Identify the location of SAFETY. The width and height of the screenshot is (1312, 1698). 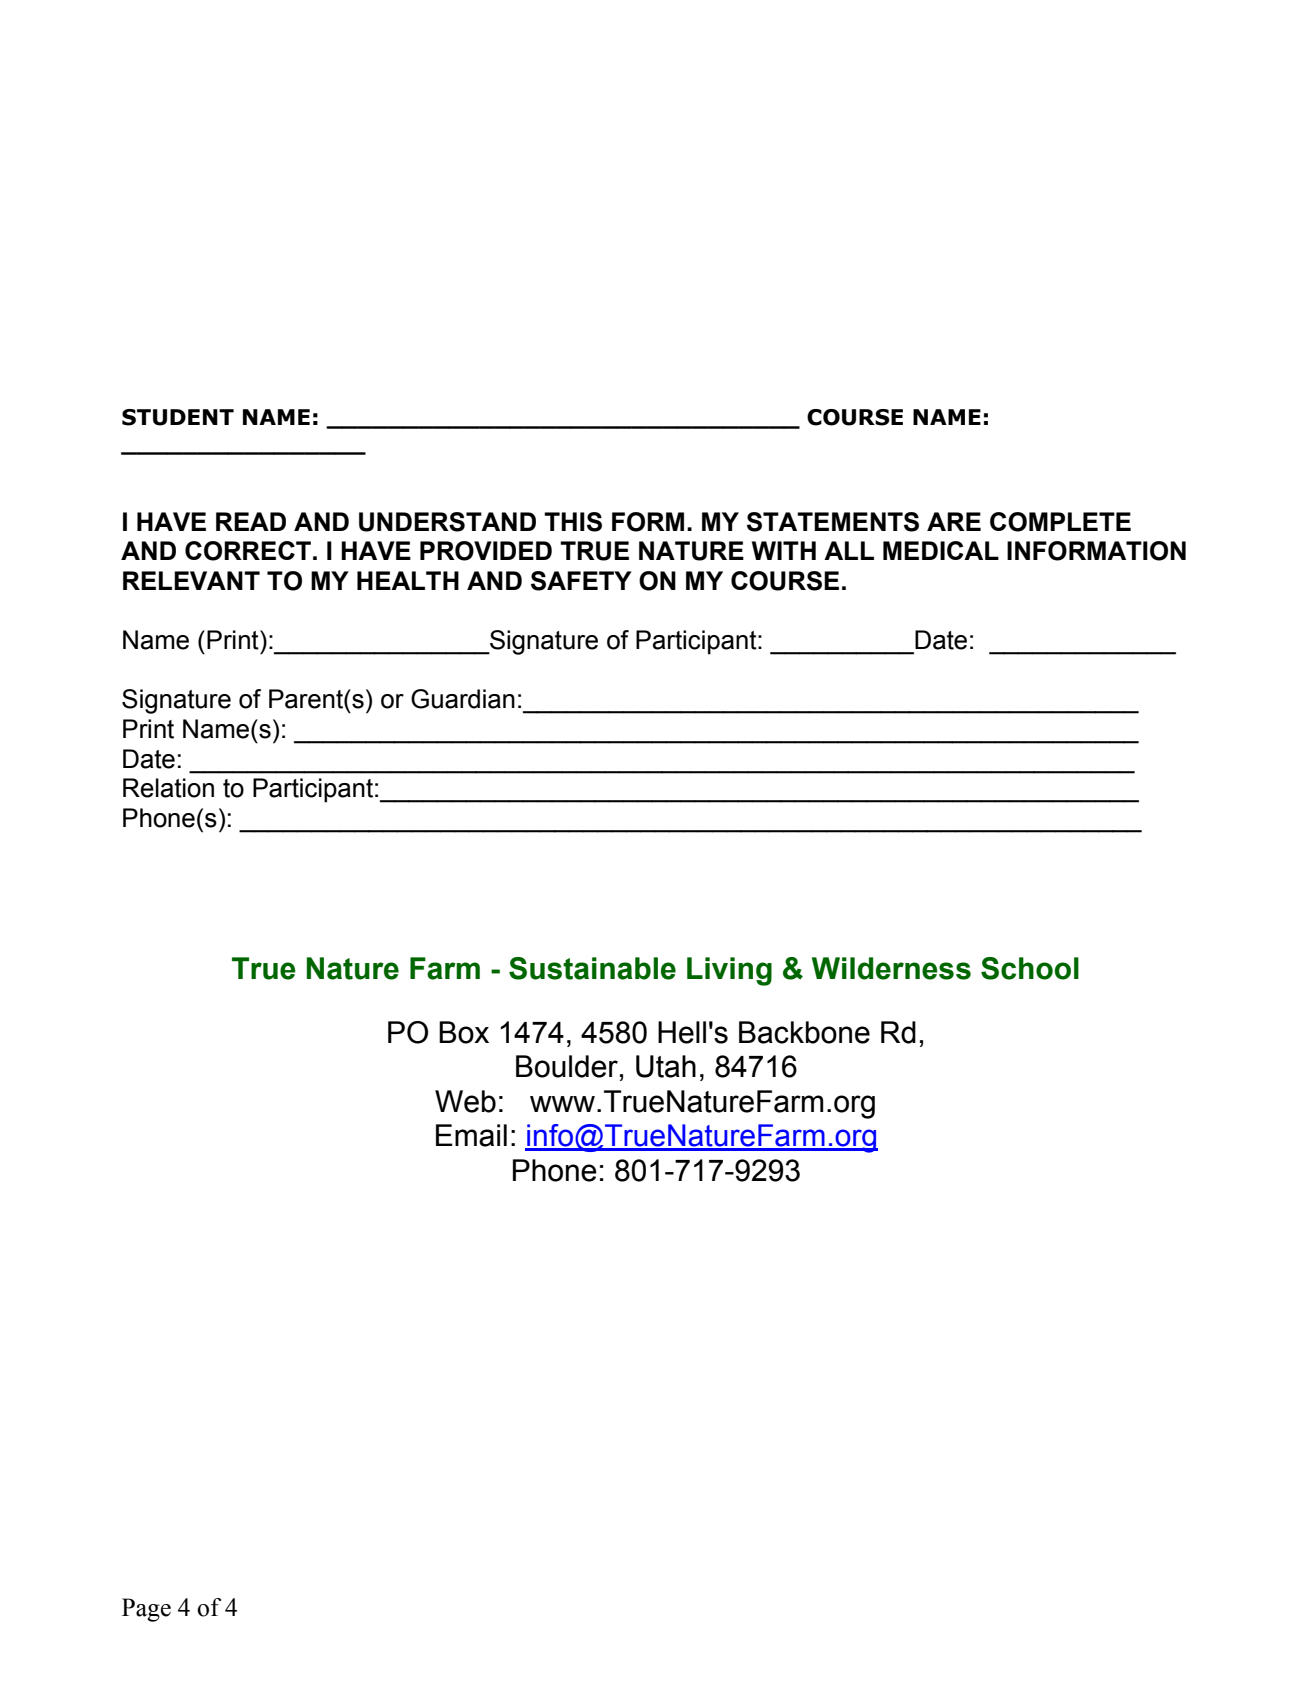
(581, 581).
